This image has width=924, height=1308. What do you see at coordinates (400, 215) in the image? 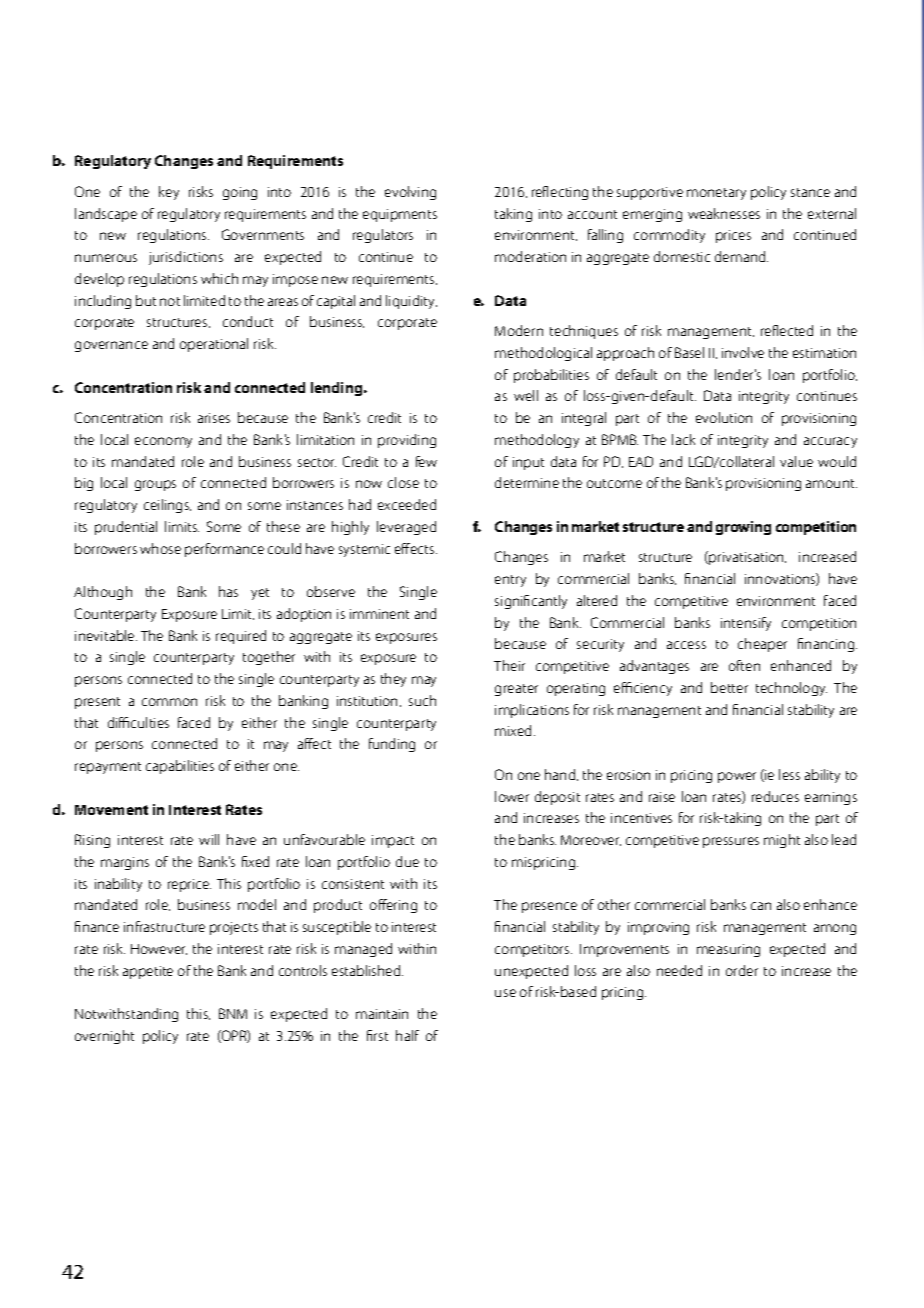
I see `equipments` at bounding box center [400, 215].
